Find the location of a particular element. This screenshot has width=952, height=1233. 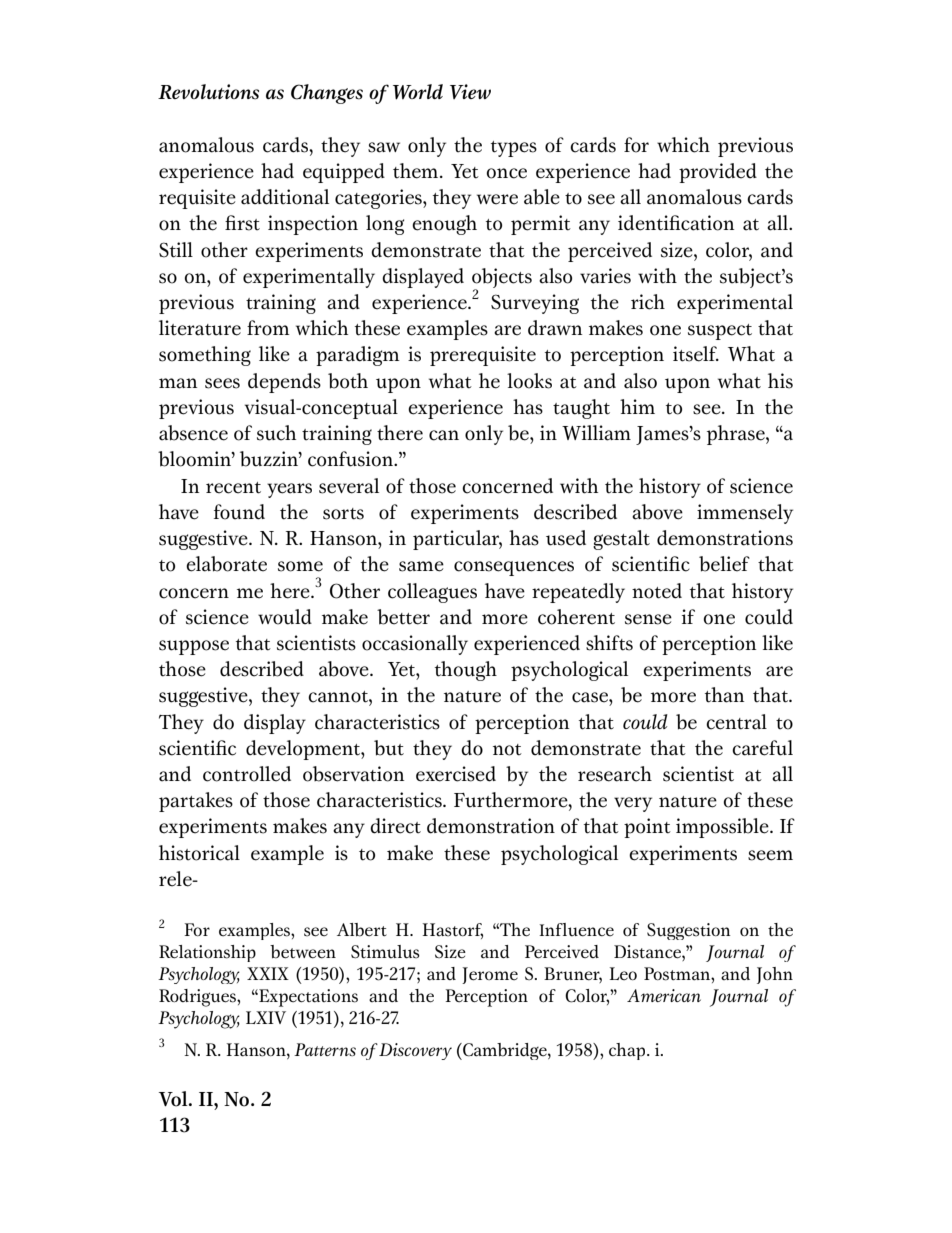

exercised is located at coordinates (456, 774).
